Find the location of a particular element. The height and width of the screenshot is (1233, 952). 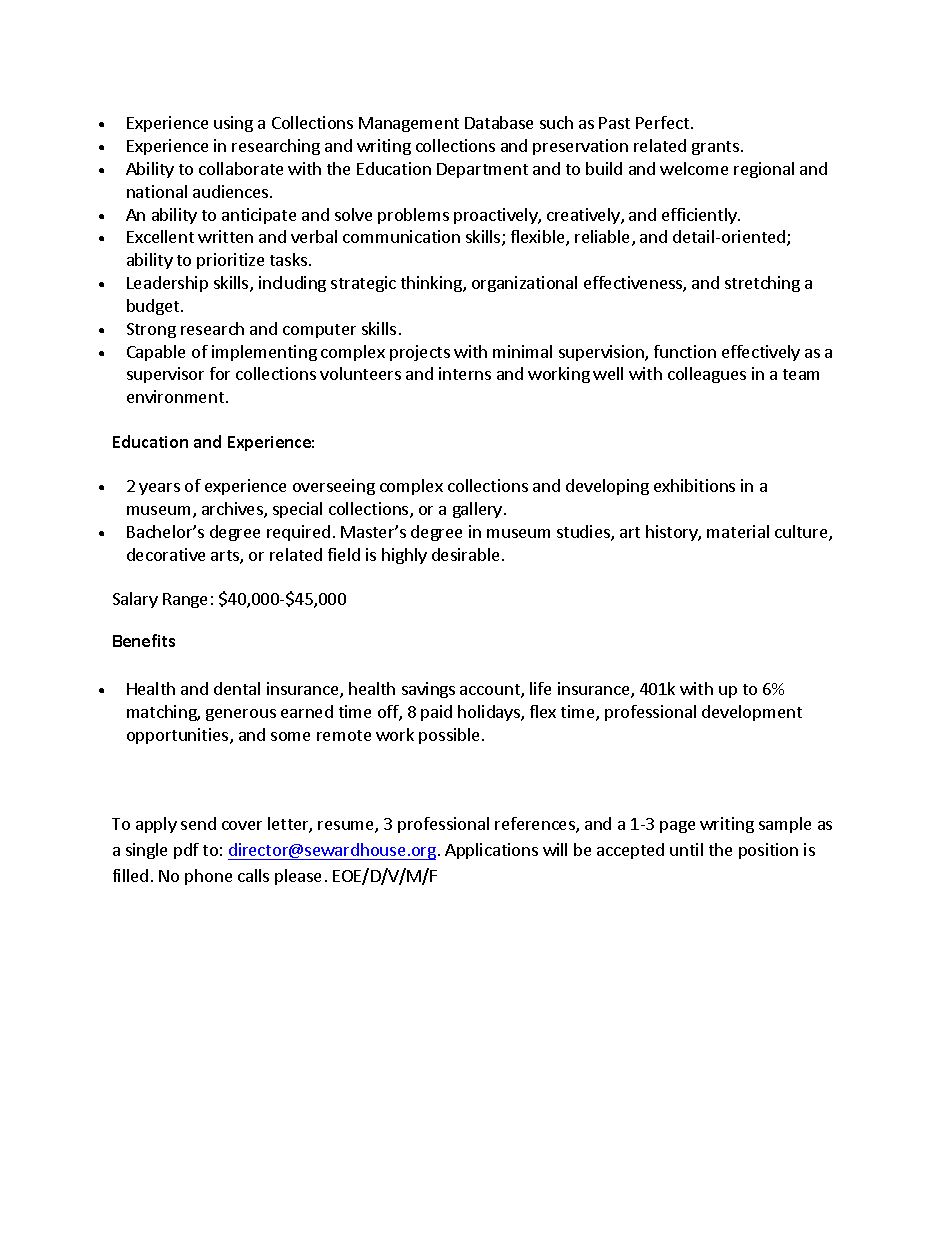

Applications is located at coordinates (491, 851).
